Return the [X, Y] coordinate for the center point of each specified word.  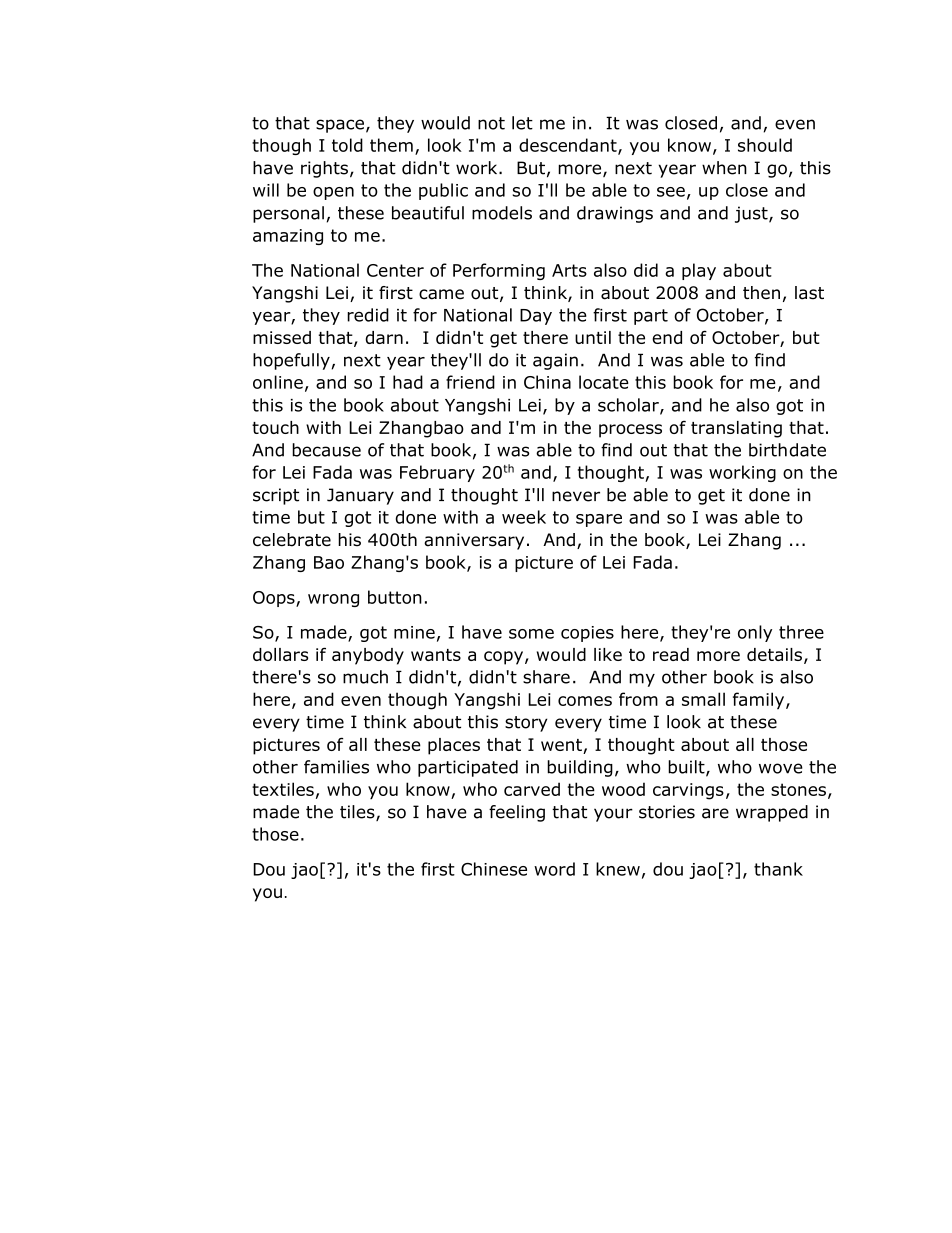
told [347, 145]
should [765, 145]
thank [778, 869]
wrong [333, 600]
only [755, 633]
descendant [569, 146]
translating [736, 429]
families [336, 767]
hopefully [291, 361]
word [554, 869]
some [531, 634]
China [547, 382]
